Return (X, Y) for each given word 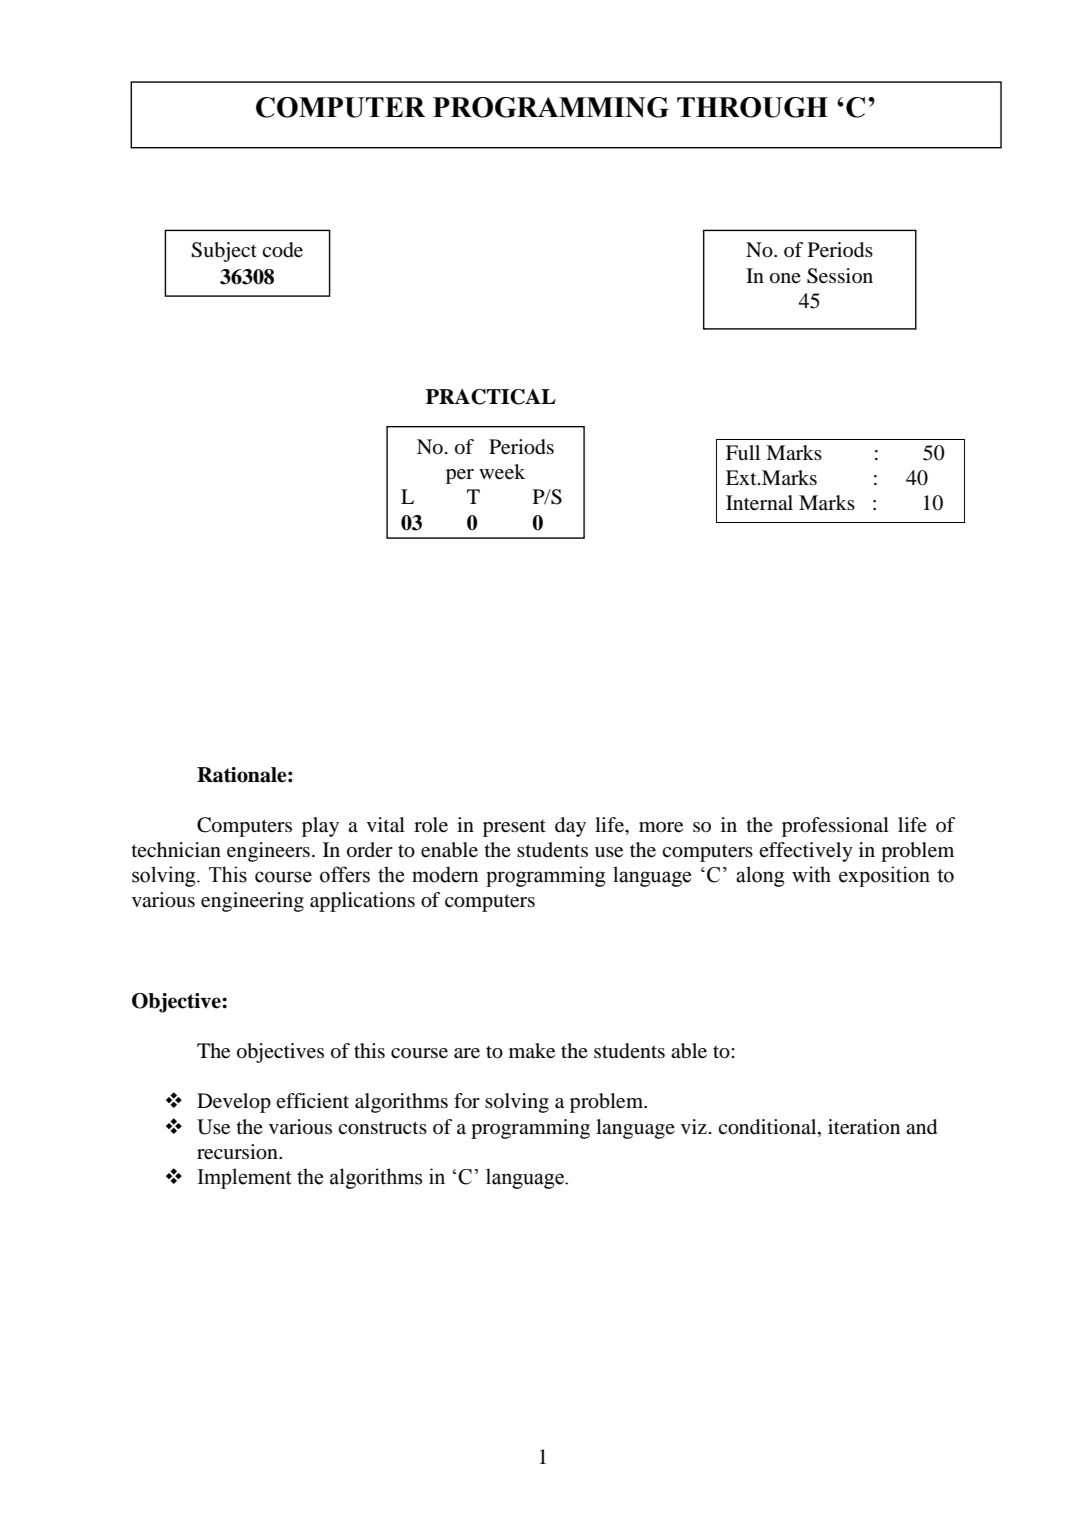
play (320, 827)
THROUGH (752, 107)
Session (840, 276)
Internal (759, 503)
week (502, 472)
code (282, 250)
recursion (238, 1152)
